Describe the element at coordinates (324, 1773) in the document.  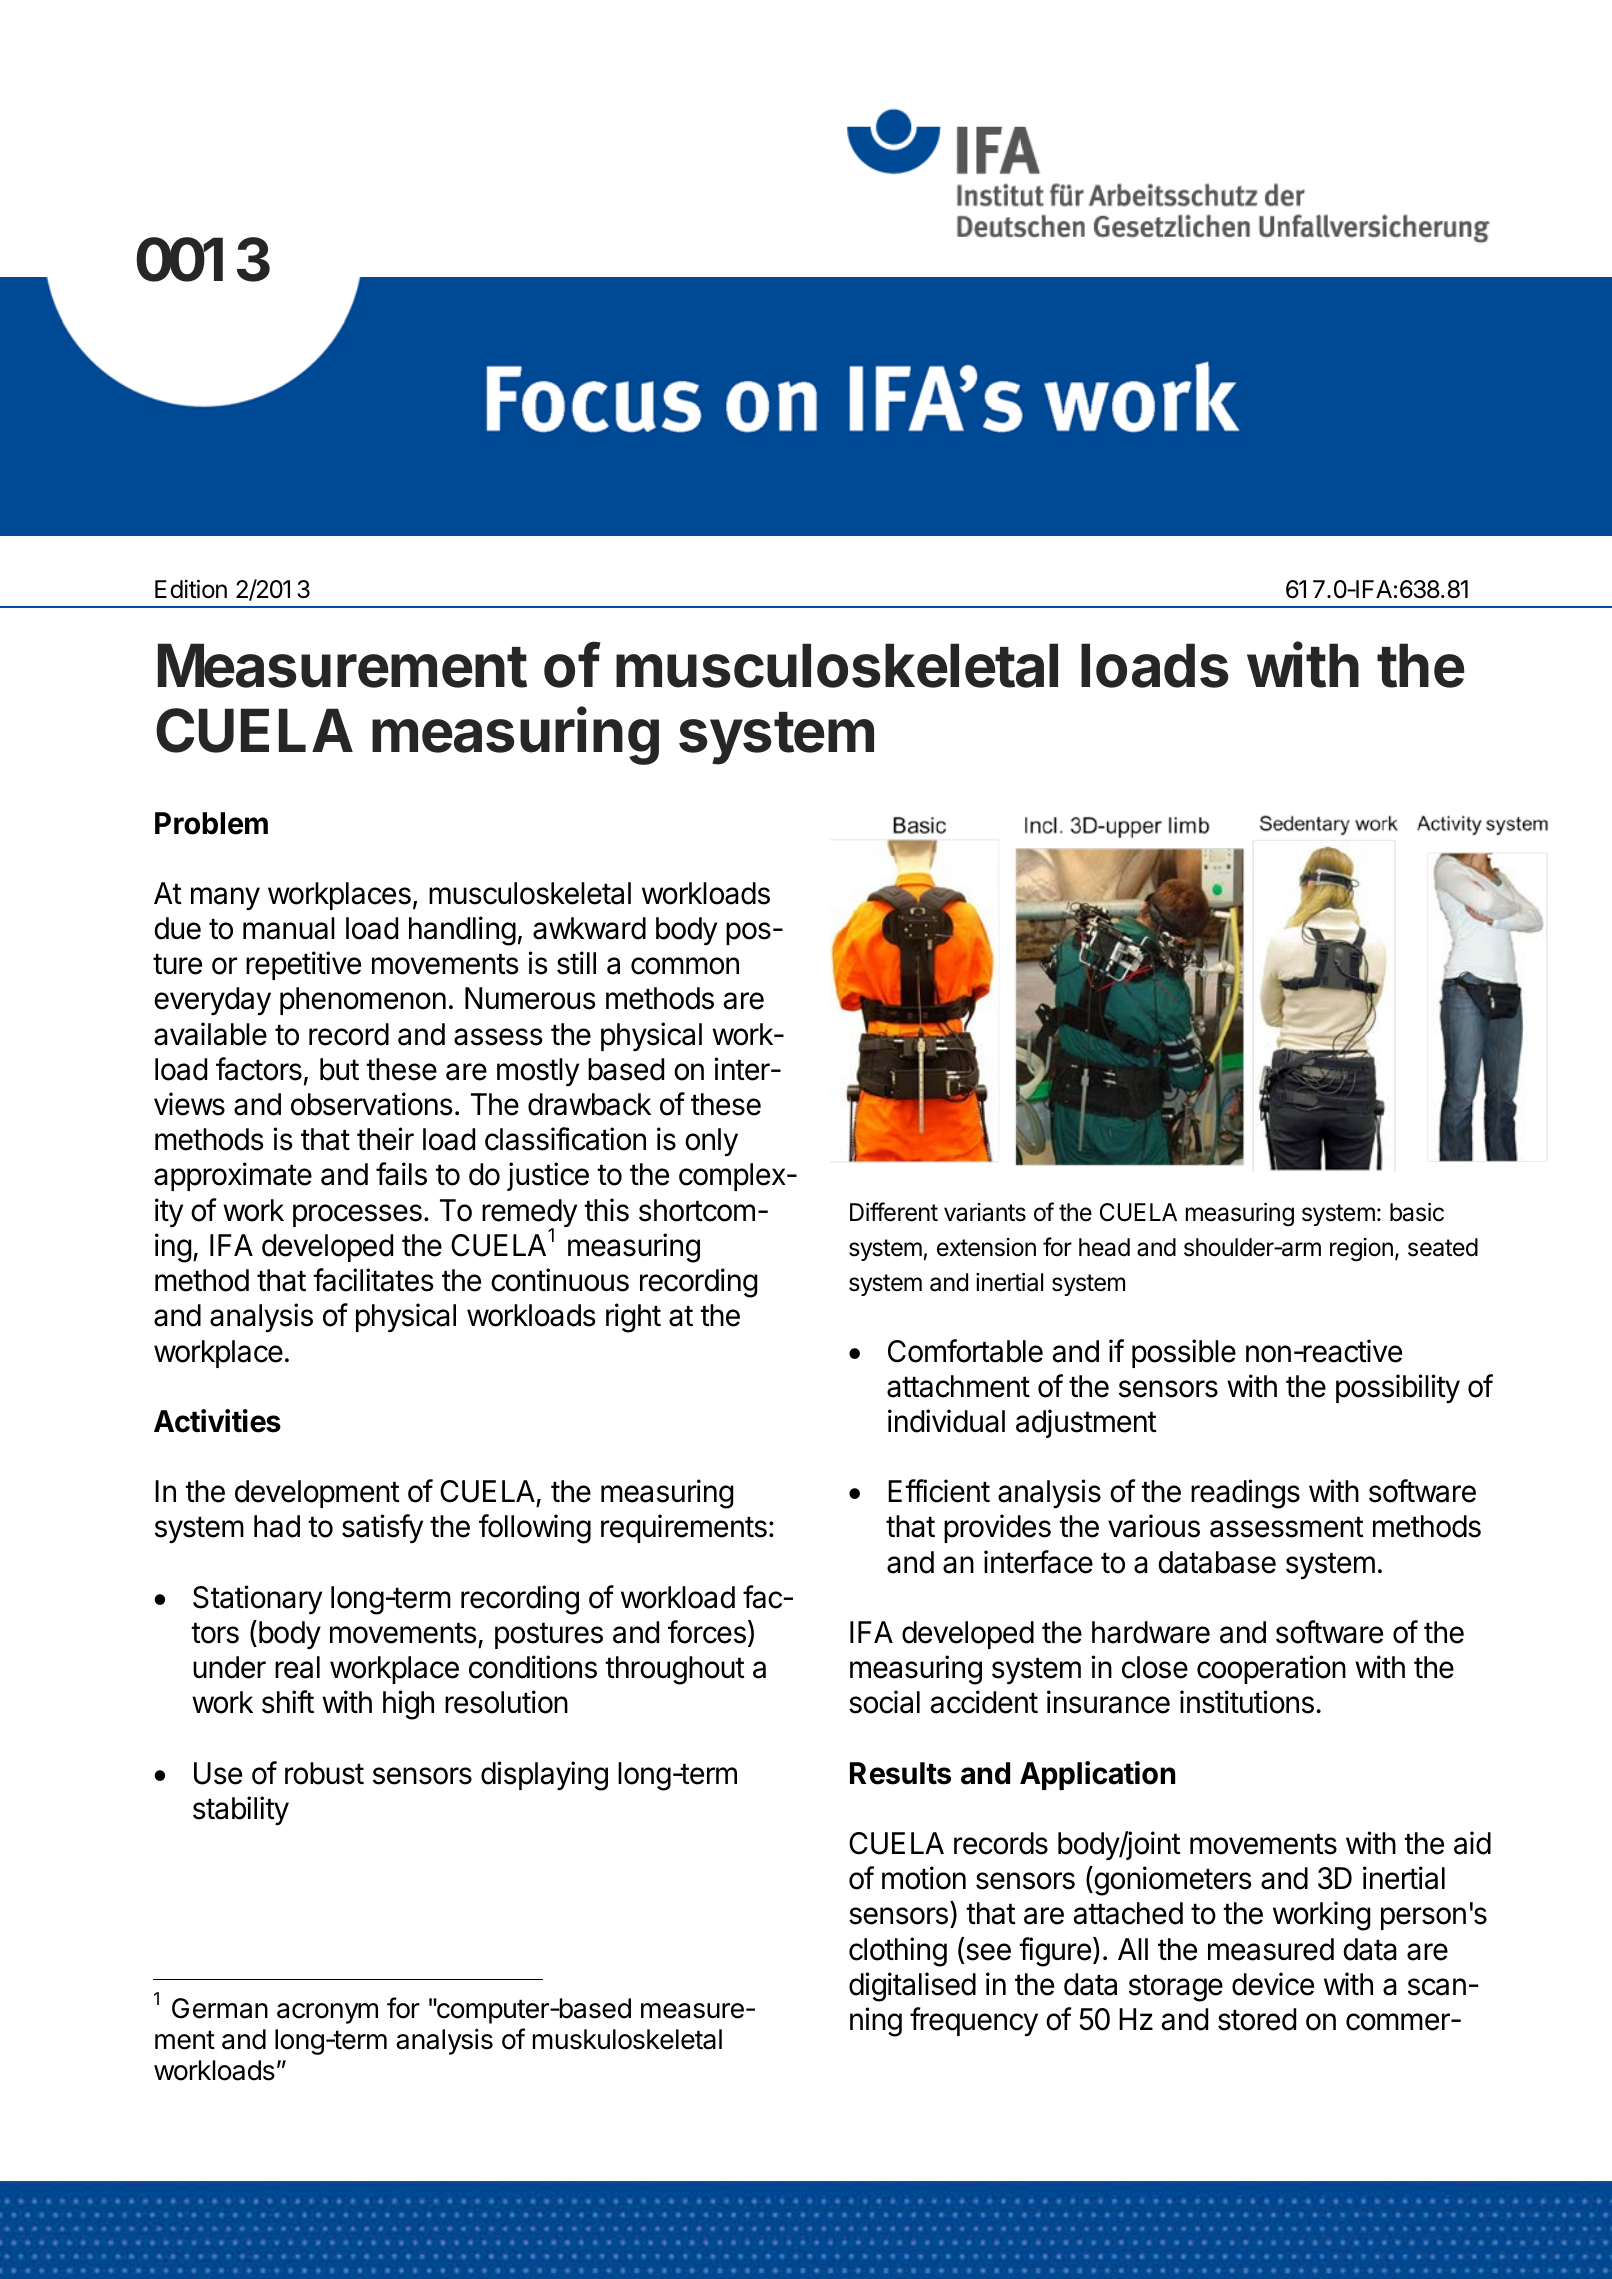
I see `robust` at that location.
